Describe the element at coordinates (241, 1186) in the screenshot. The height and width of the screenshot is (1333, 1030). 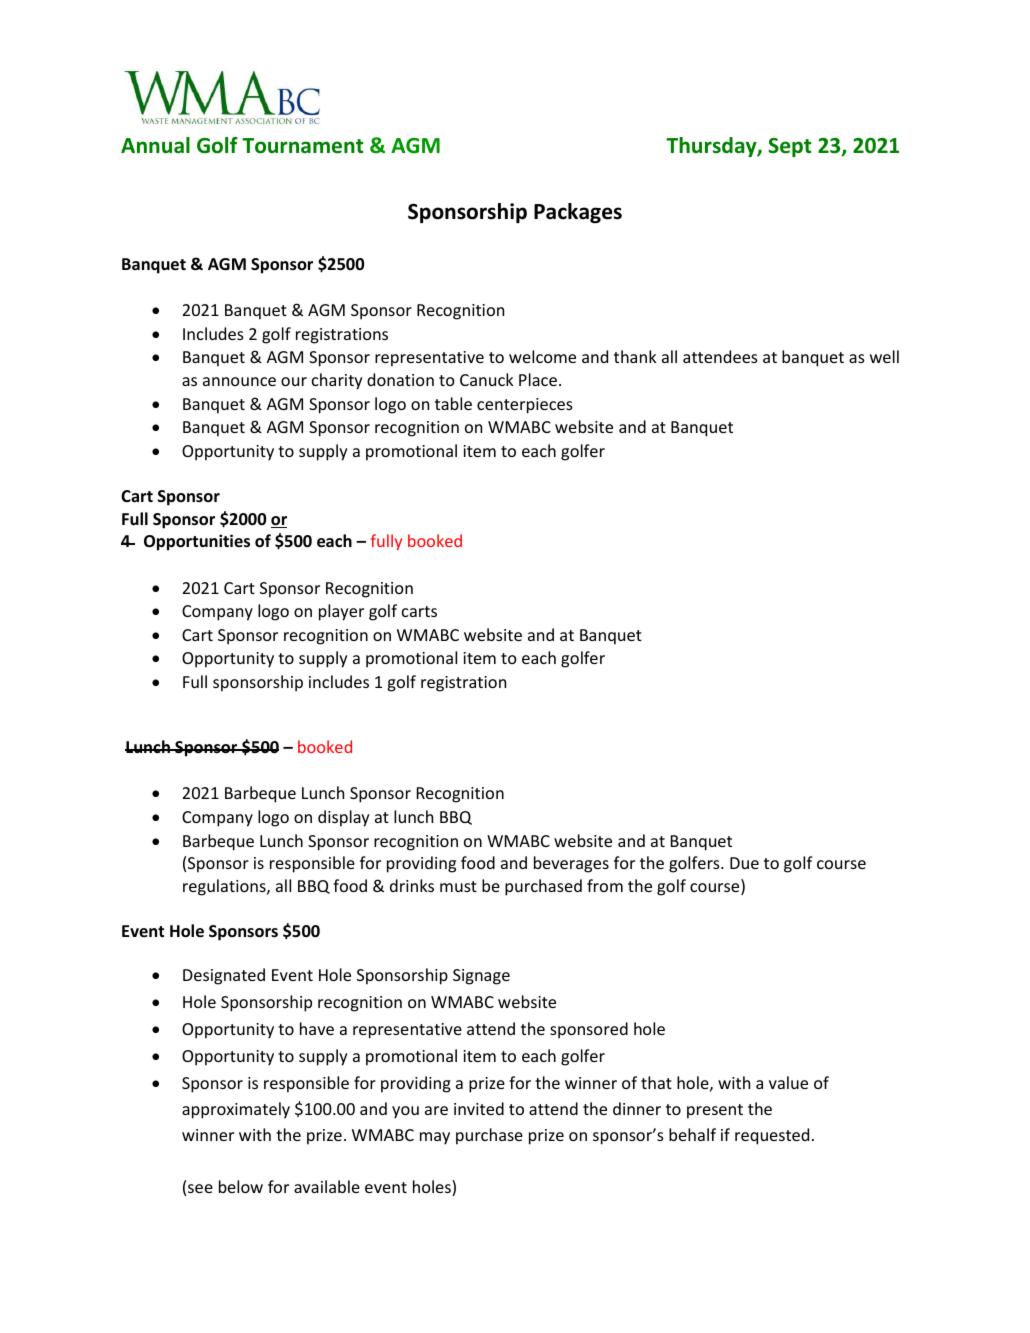
I see `below` at that location.
